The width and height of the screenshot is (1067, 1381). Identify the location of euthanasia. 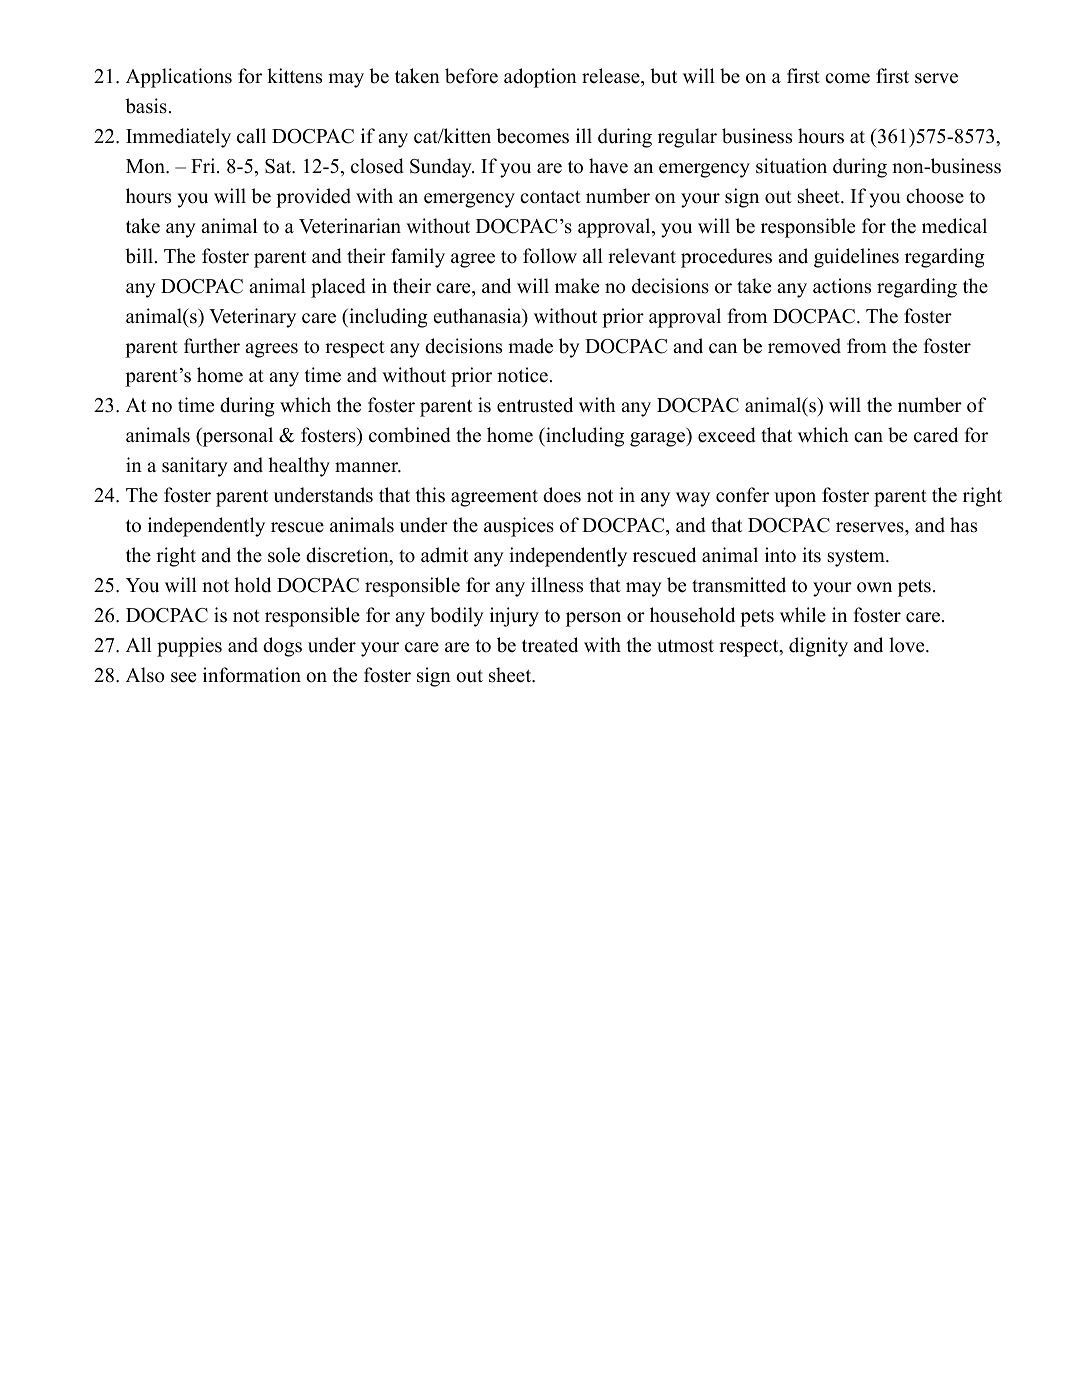
(478, 317).
